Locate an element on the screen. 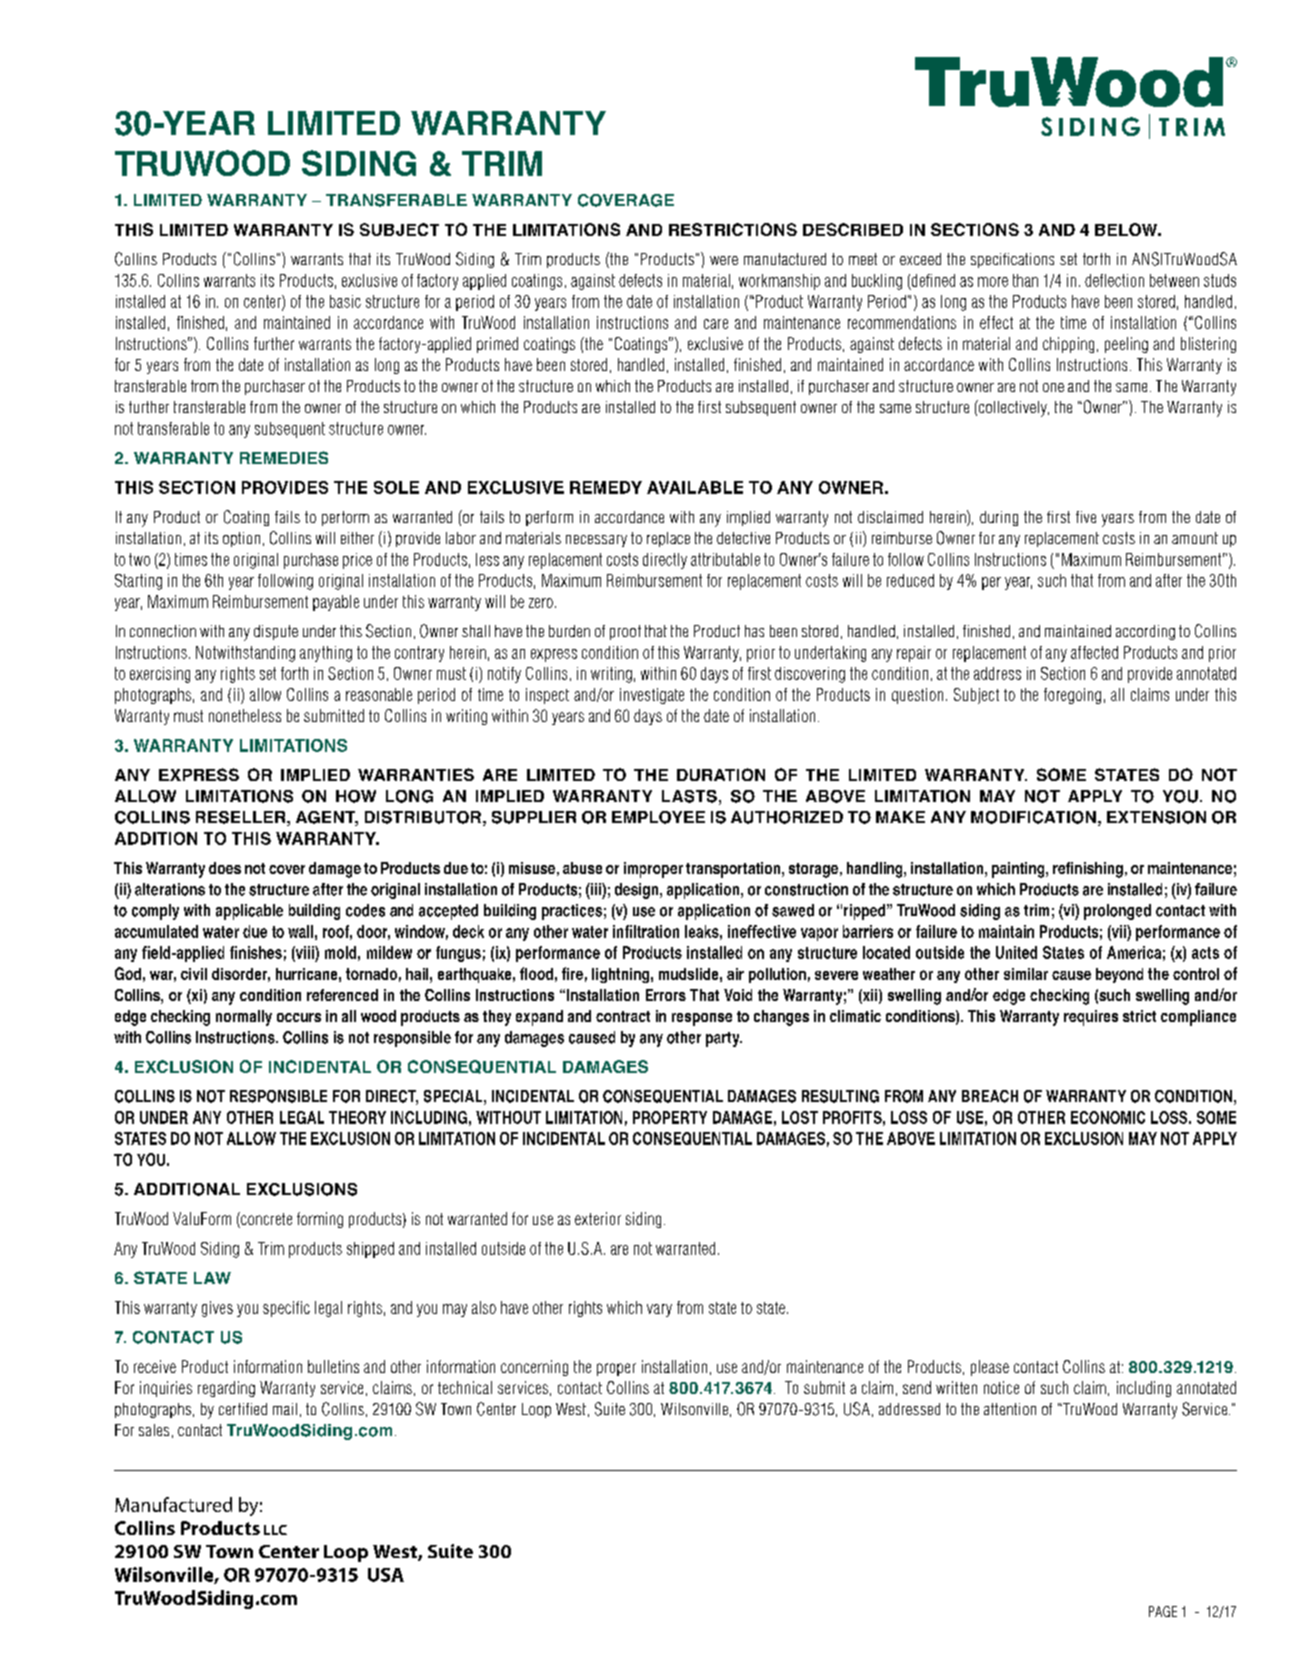 The height and width of the screenshot is (1674, 1294). refinishing is located at coordinates (1088, 870).
